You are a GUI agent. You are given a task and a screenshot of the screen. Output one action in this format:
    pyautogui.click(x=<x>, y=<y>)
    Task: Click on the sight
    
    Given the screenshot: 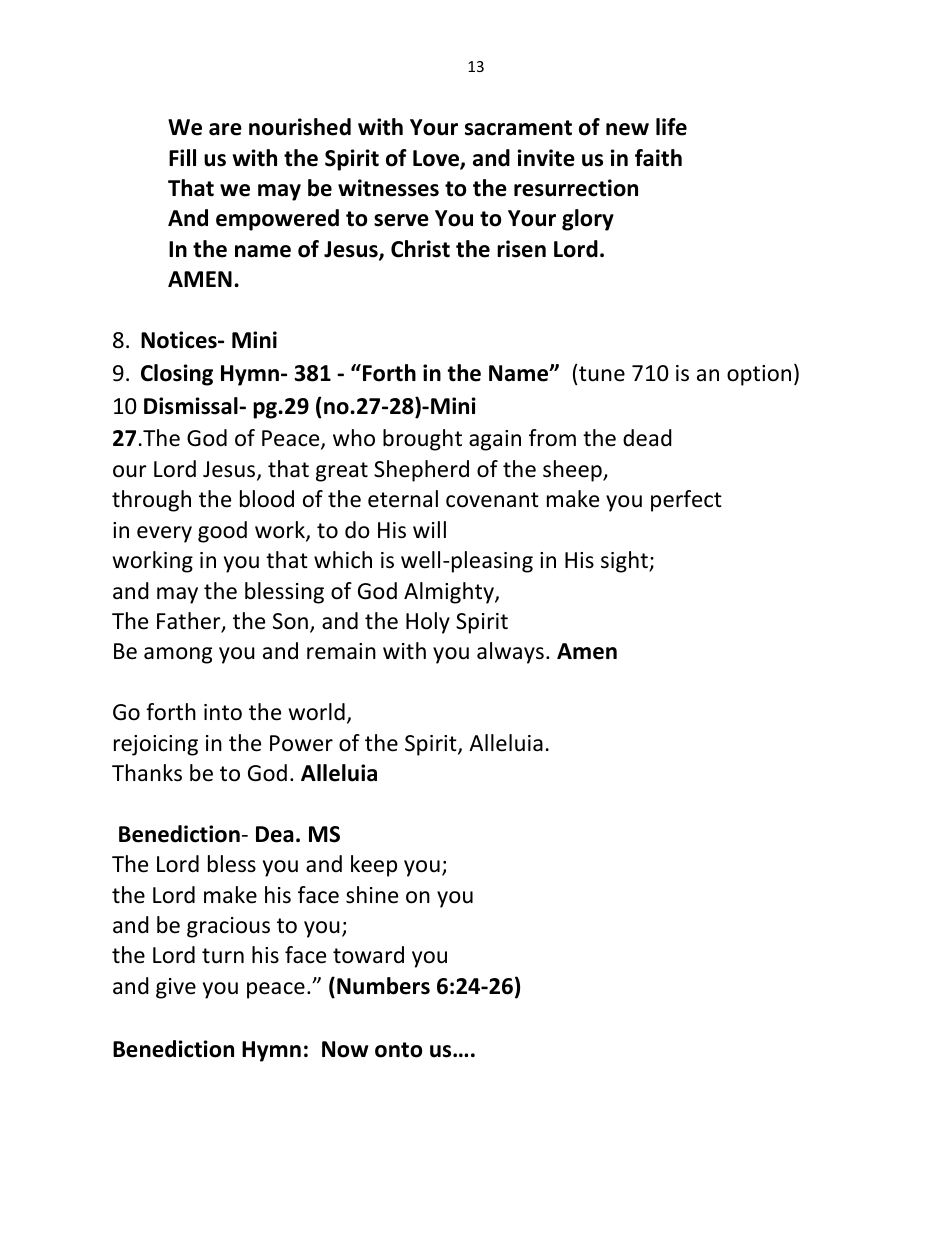 What is the action you would take?
    pyautogui.click(x=625, y=562)
